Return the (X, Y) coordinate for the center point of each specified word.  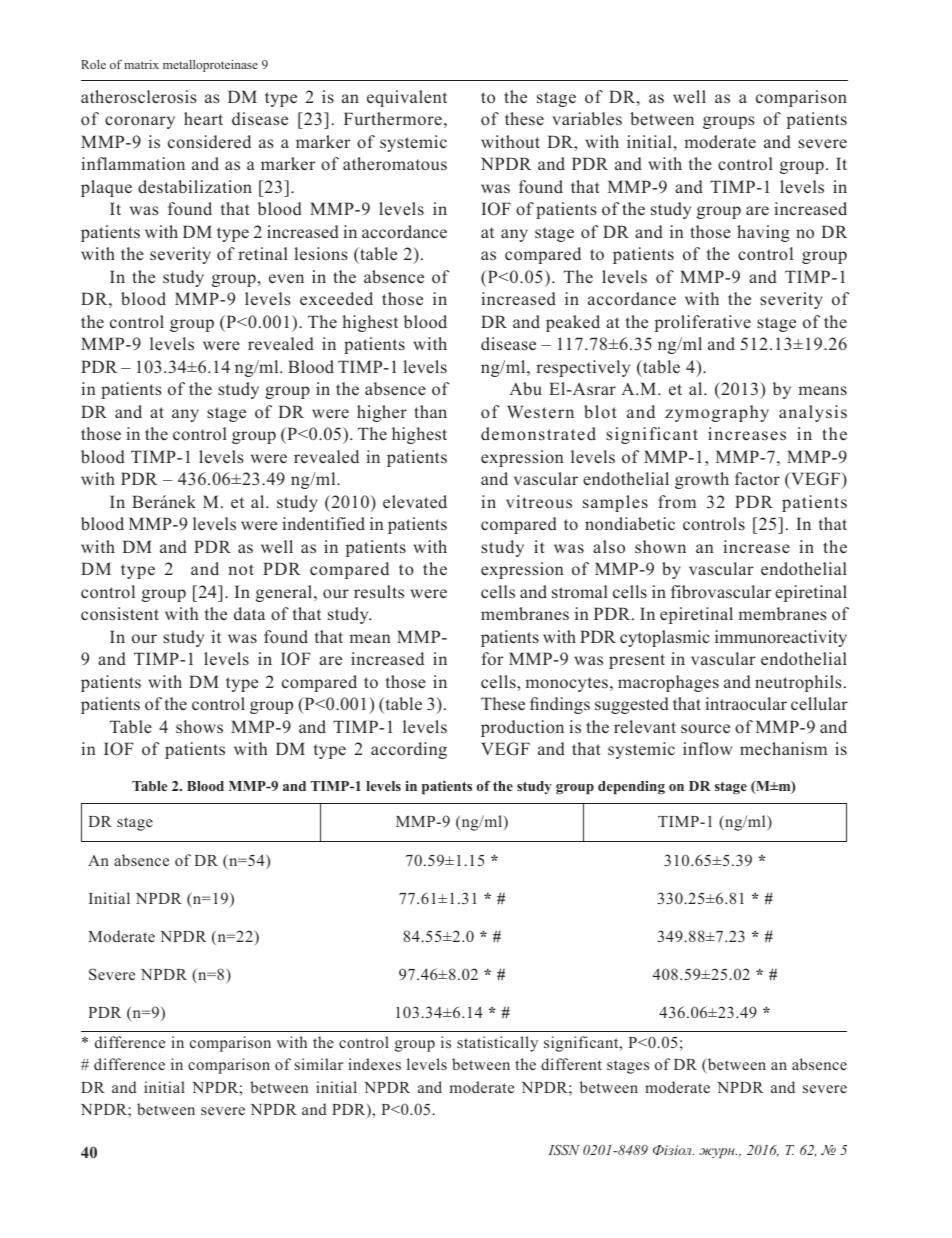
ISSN (564, 1150)
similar (319, 1064)
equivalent (407, 98)
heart (203, 118)
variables (587, 118)
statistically (497, 1044)
